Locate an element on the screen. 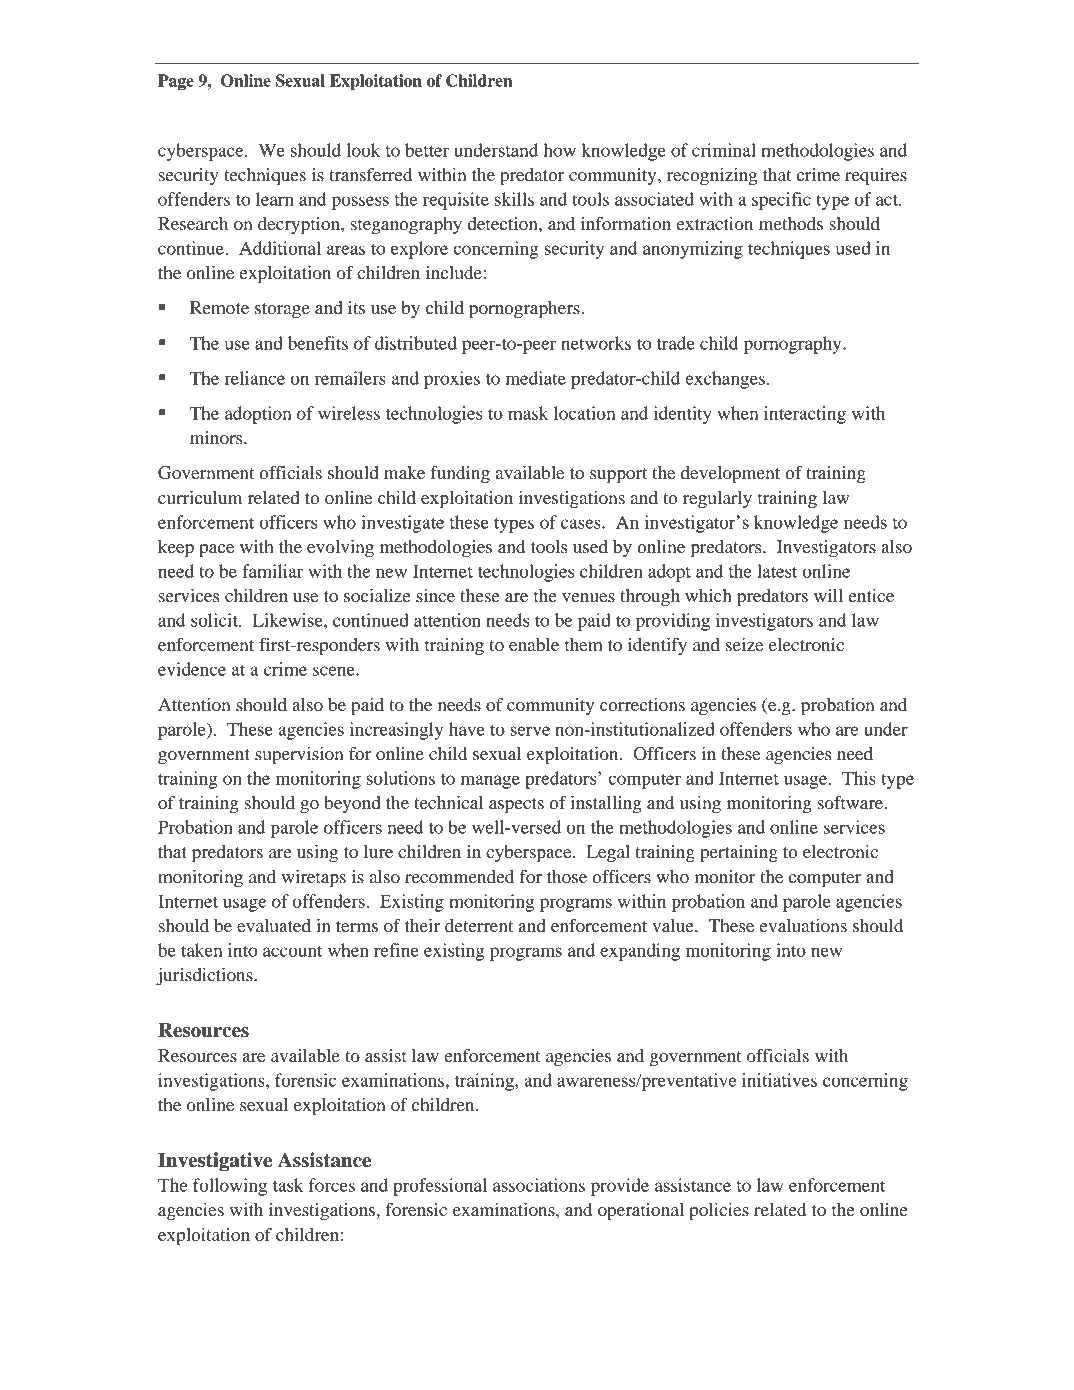 This screenshot has height=1390, width=1074. development is located at coordinates (730, 475).
